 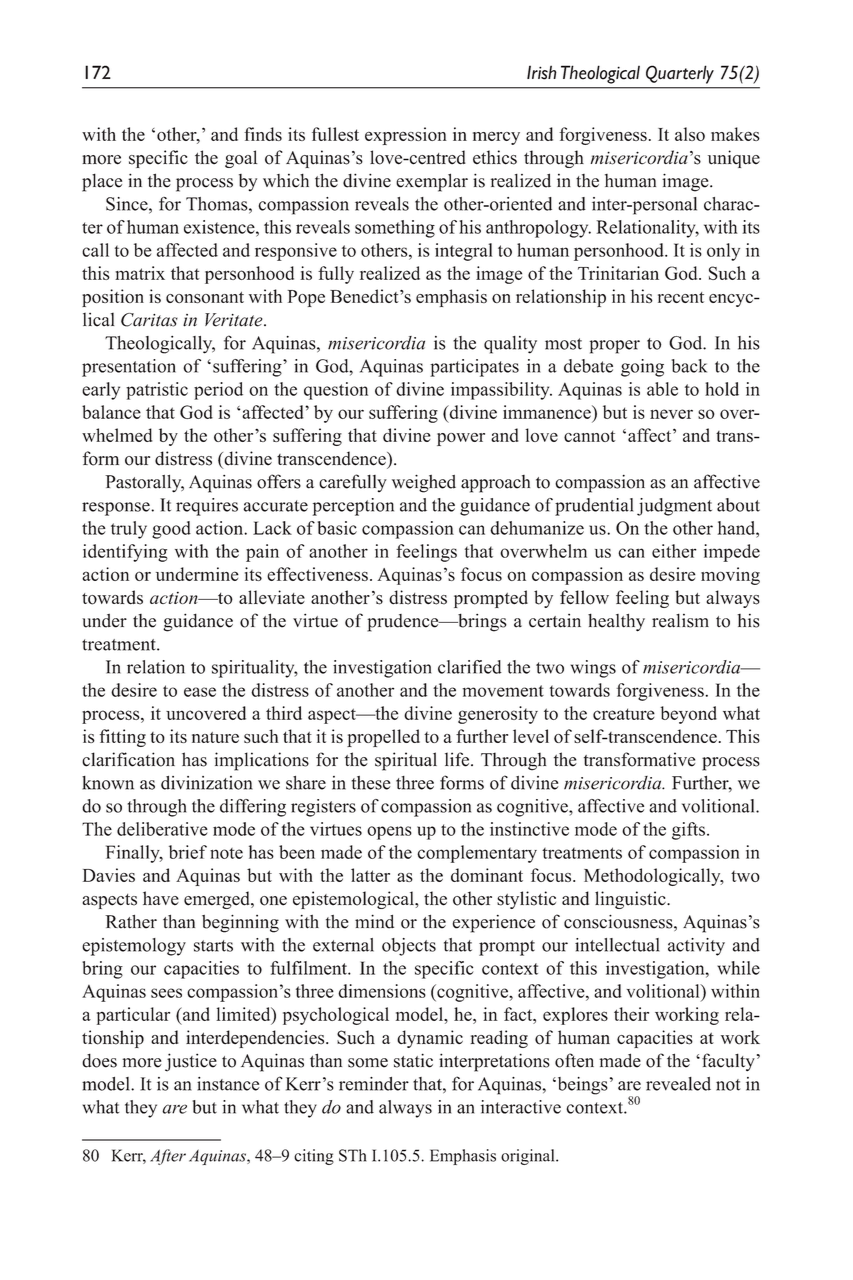 What do you see at coordinates (680, 620) in the image?
I see `realism` at bounding box center [680, 620].
